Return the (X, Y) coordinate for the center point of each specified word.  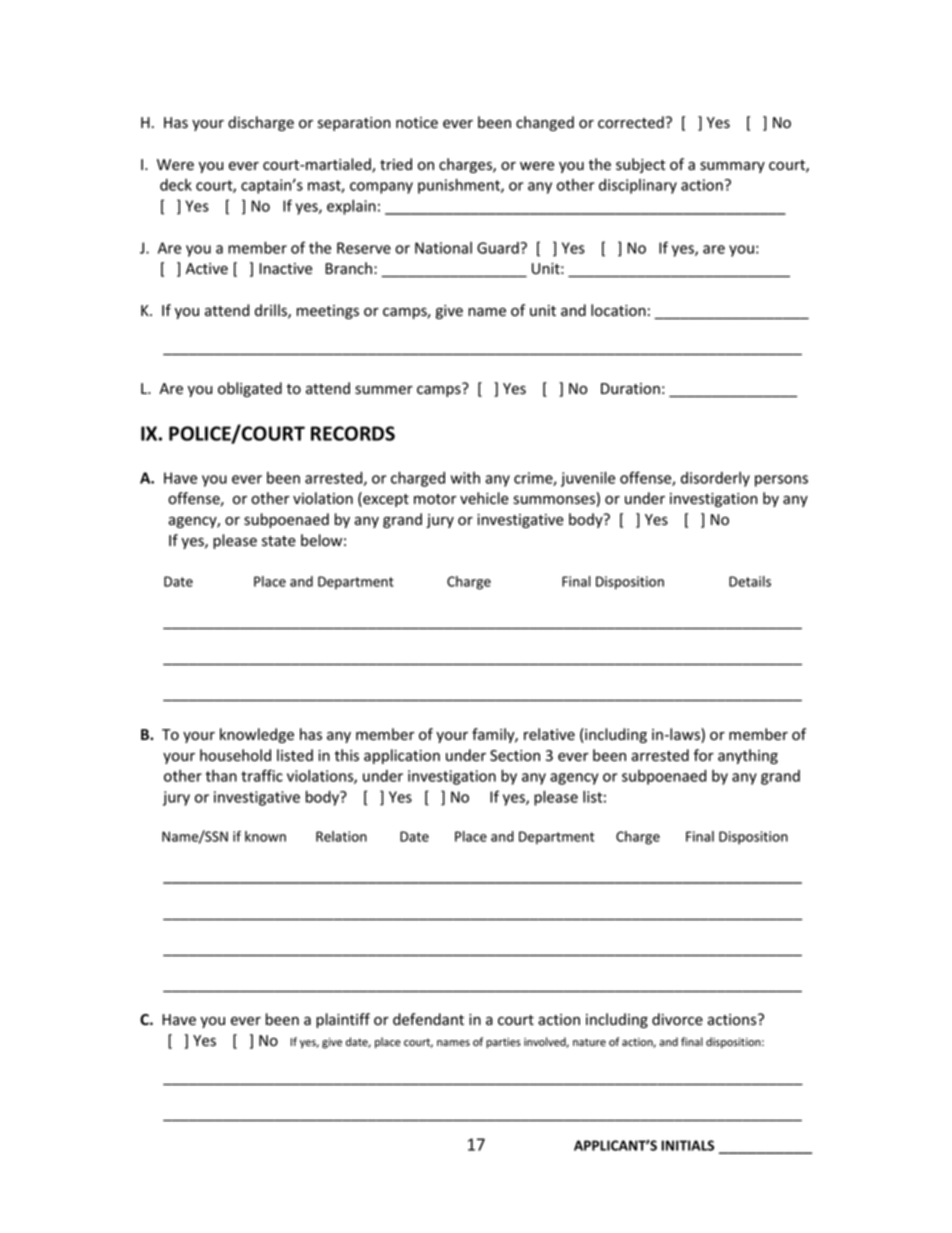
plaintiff (343, 1020)
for (704, 755)
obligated (250, 389)
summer (384, 390)
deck (176, 185)
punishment (460, 186)
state (279, 541)
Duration (630, 389)
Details (750, 581)
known (265, 836)
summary (732, 167)
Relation (341, 836)
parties (503, 1043)
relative (549, 734)
